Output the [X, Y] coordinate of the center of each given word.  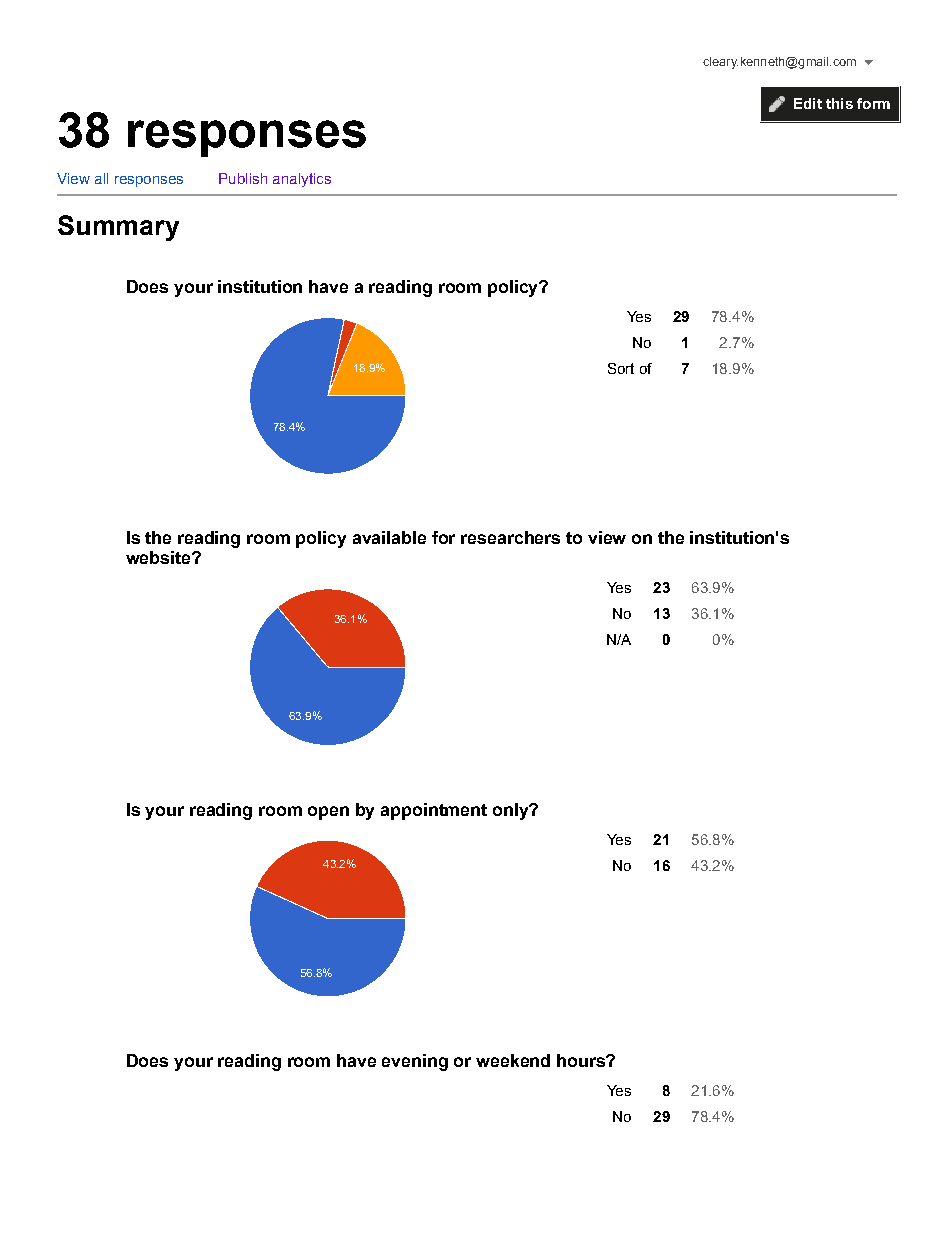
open [328, 813]
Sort [621, 368]
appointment [434, 811]
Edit [808, 103]
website [159, 557]
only [512, 811]
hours [582, 1060]
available [389, 537]
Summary [118, 228]
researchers [510, 537]
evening [415, 1062]
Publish [243, 178]
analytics [302, 180]
